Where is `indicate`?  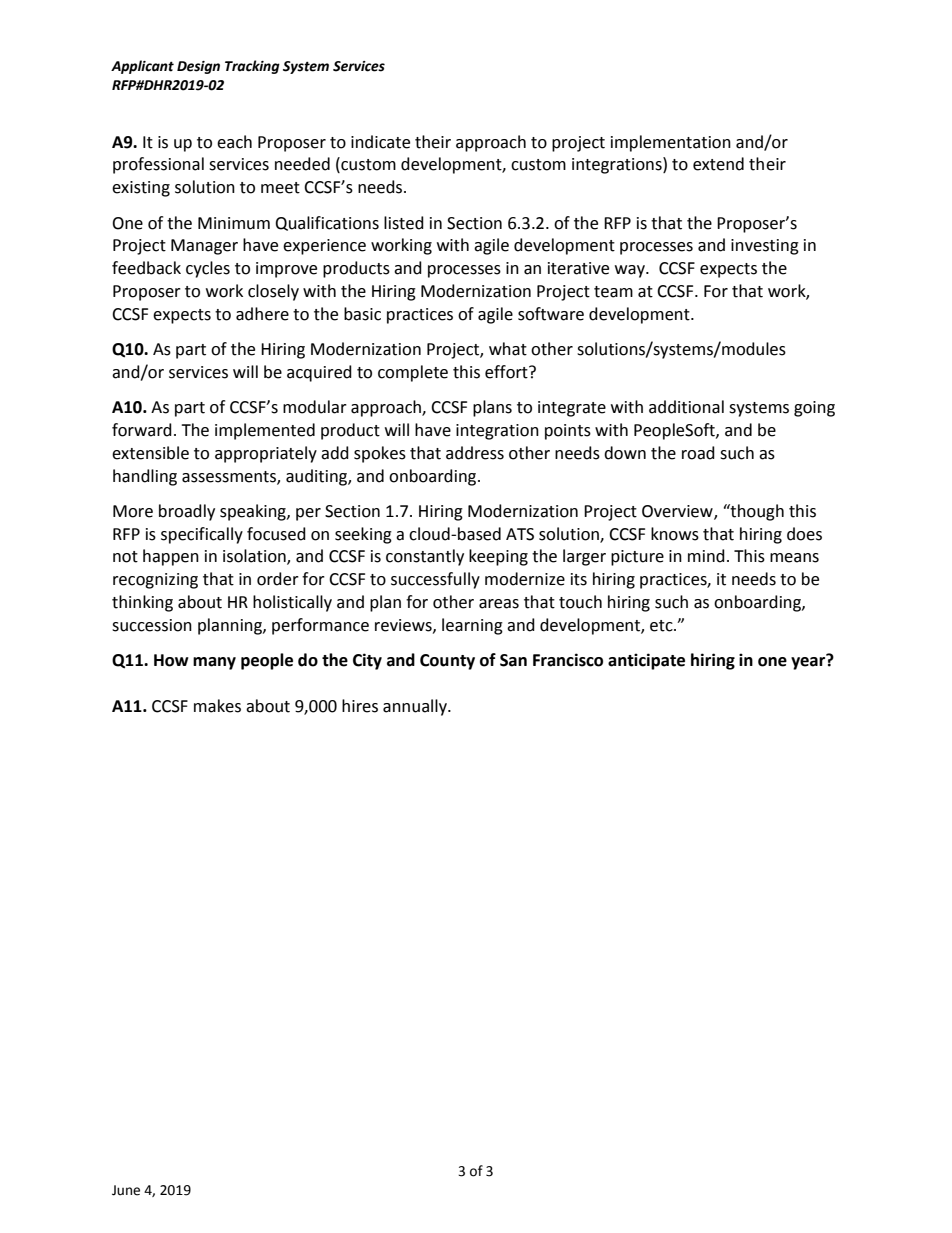 indicate is located at coordinates (380, 142).
